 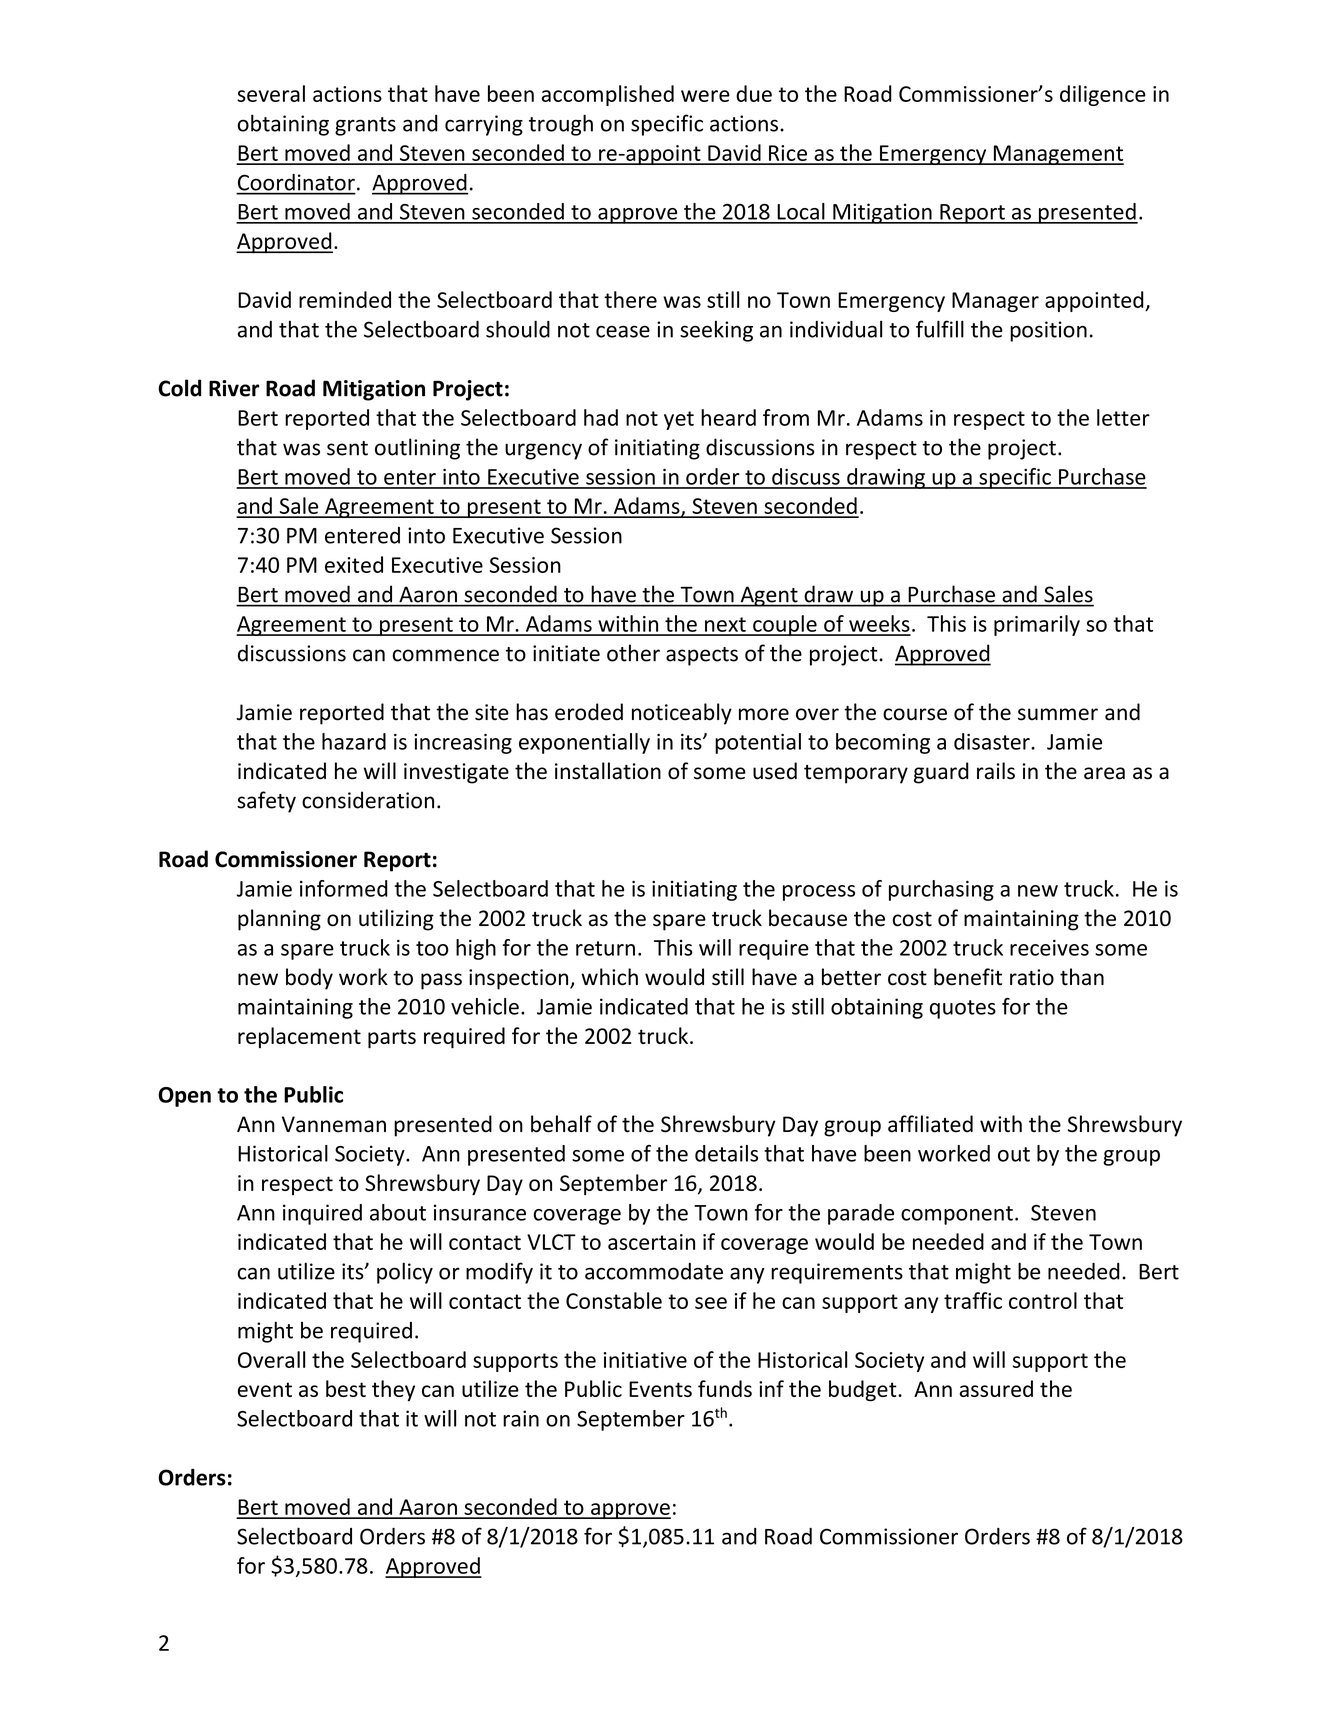 What do you see at coordinates (1057, 155) in the image?
I see `Management` at bounding box center [1057, 155].
